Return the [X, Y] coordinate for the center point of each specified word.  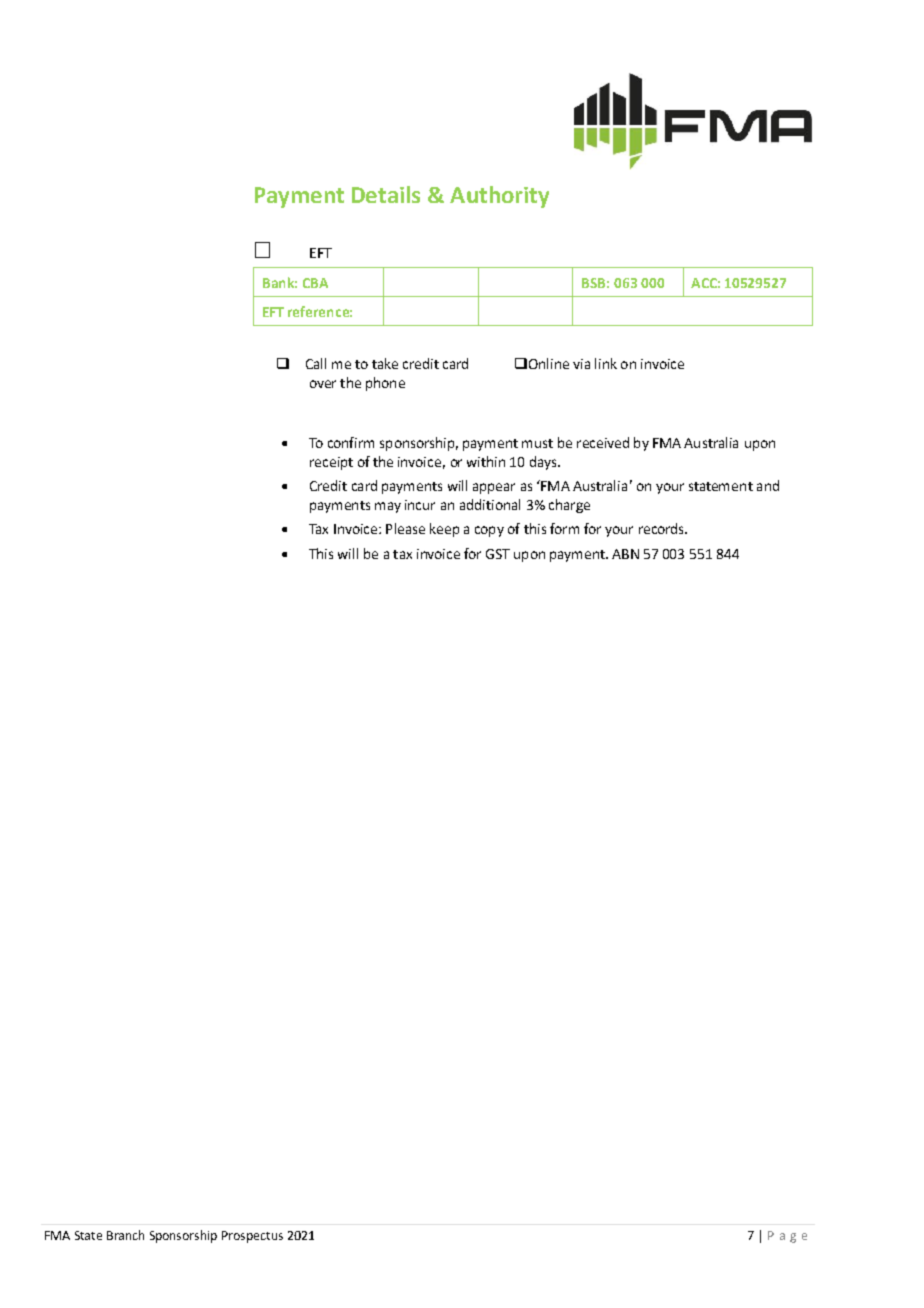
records [663, 528]
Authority [499, 197]
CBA [315, 283]
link [606, 363]
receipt [331, 463]
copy [489, 531]
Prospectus [252, 1237]
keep [444, 530]
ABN [625, 554]
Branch [125, 1235]
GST [498, 554]
